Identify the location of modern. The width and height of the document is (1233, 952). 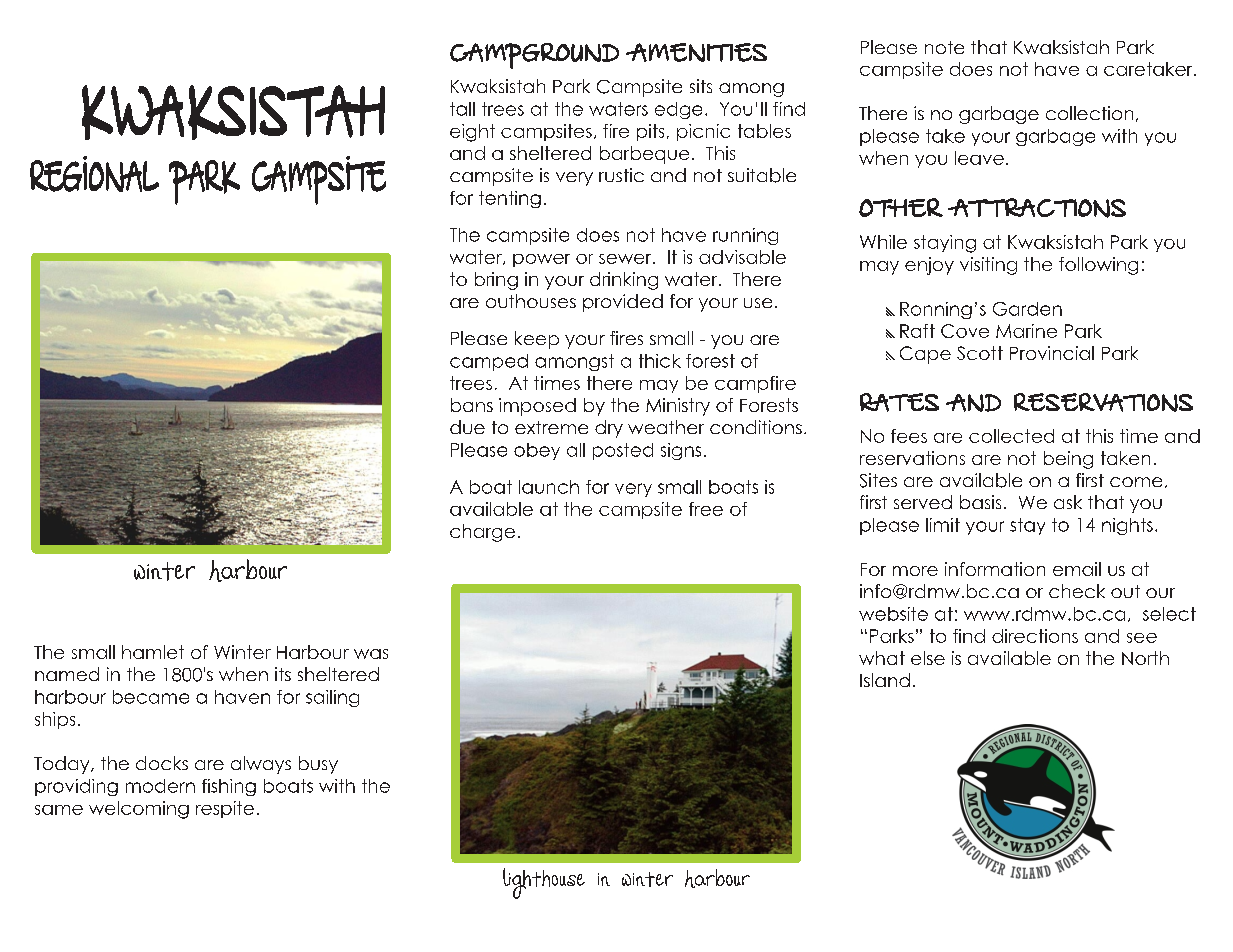
(160, 786).
